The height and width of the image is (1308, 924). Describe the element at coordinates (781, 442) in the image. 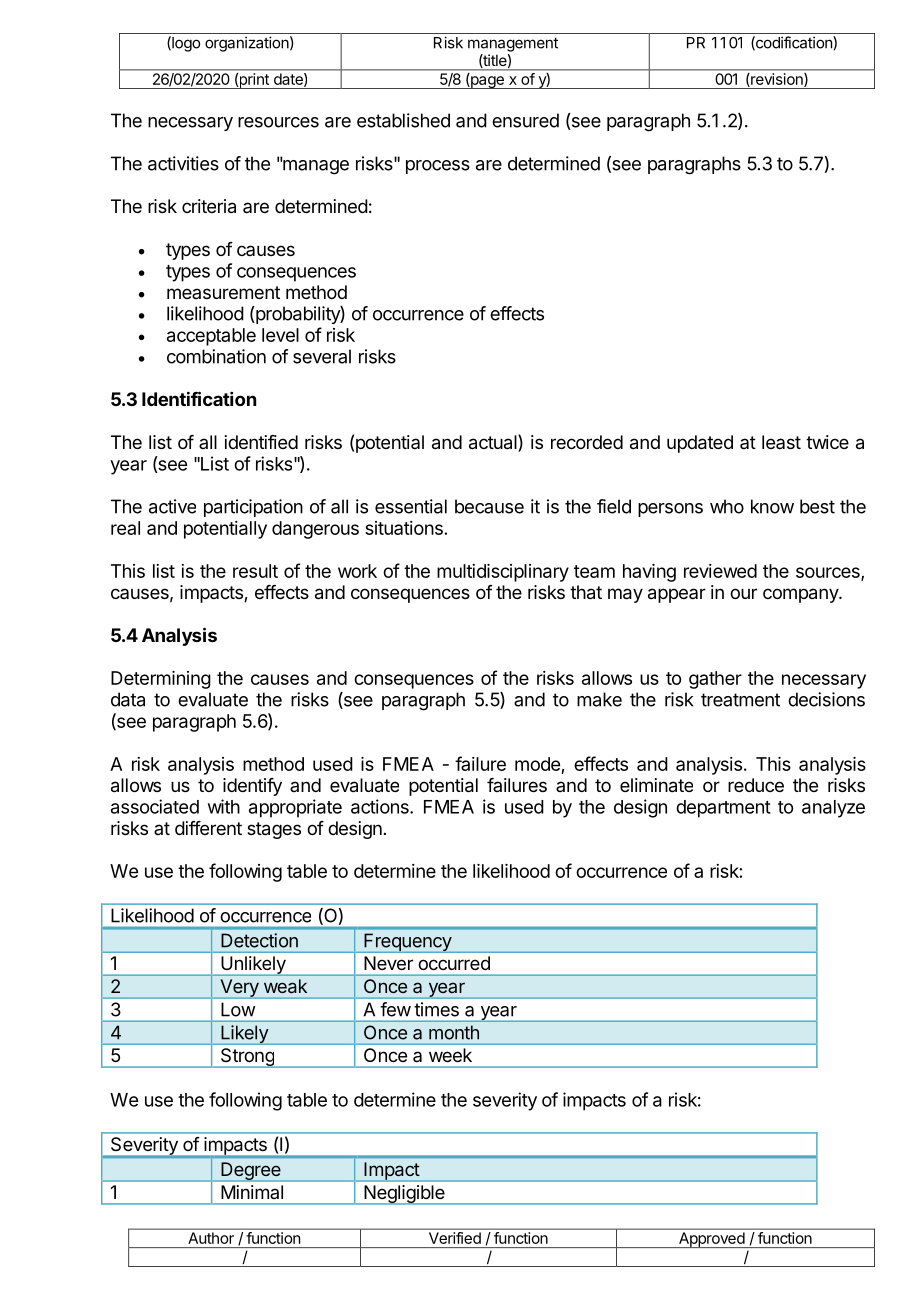

I see `least` at that location.
